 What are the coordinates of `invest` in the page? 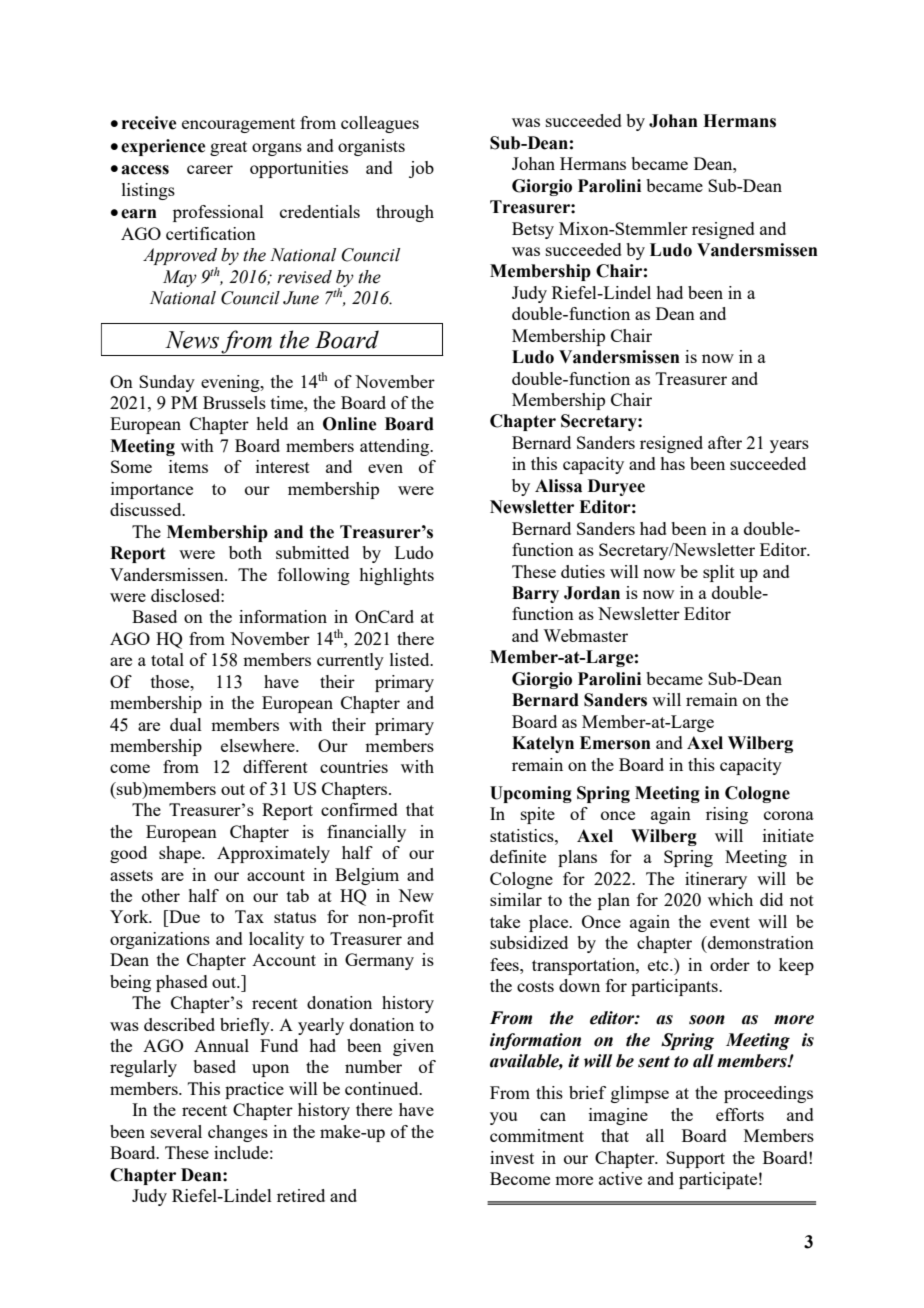 It's located at (512, 1157).
